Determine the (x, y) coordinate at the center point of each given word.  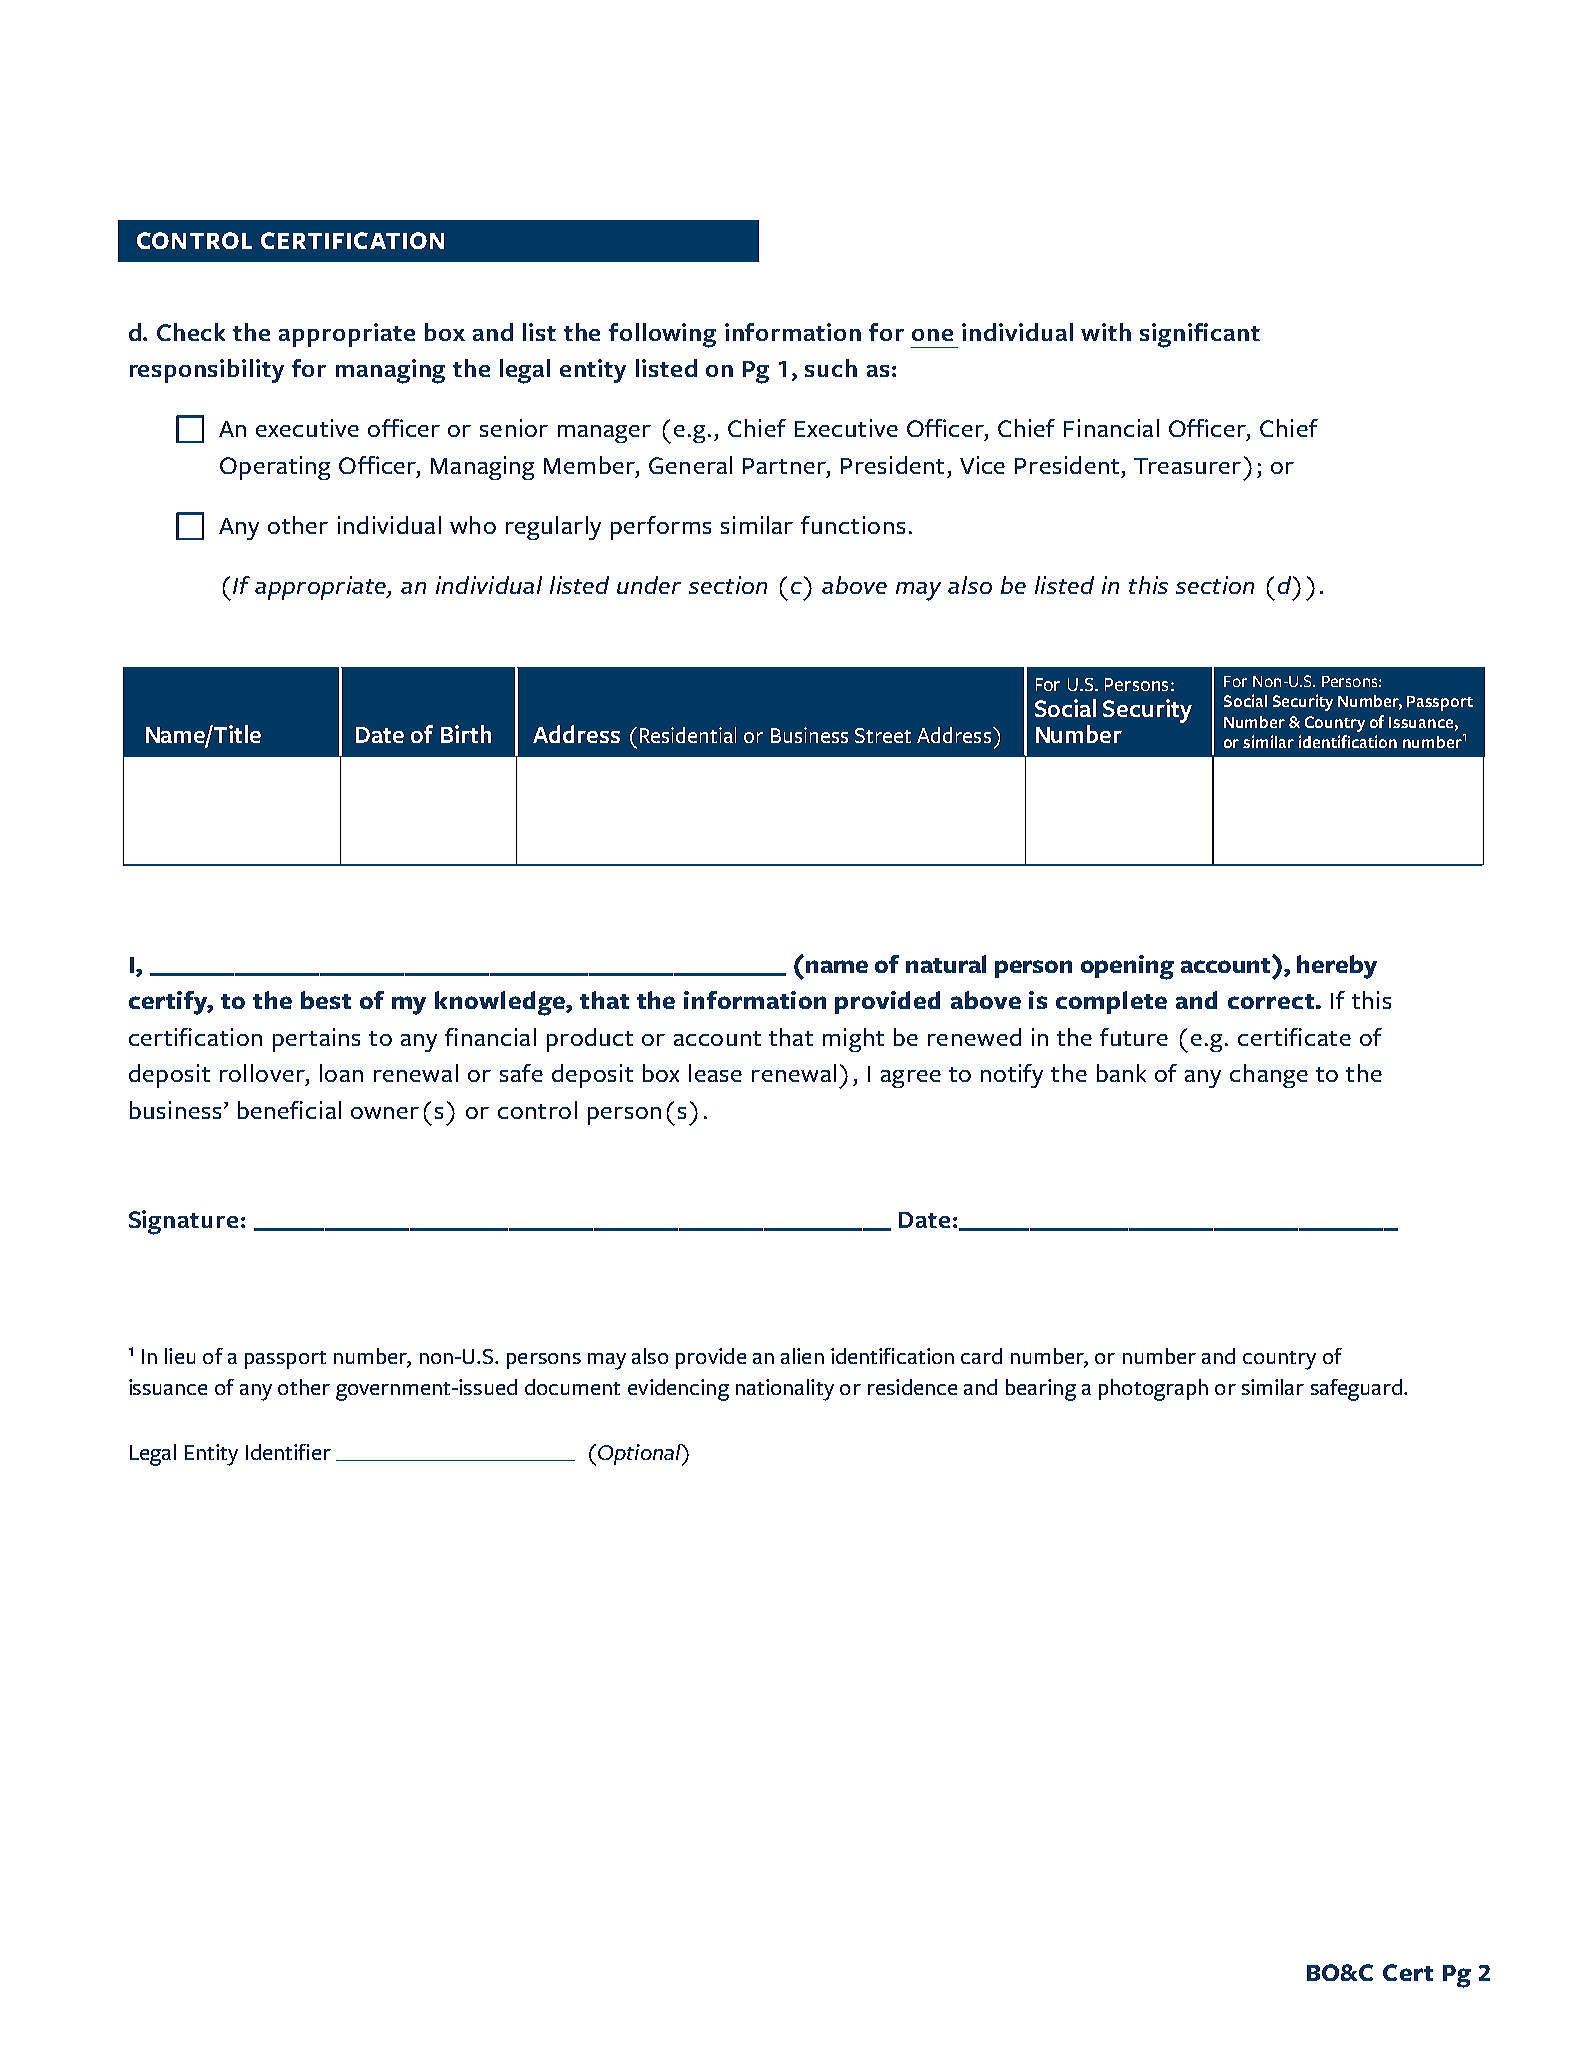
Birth (466, 734)
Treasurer (1187, 466)
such (831, 368)
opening (1127, 967)
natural (946, 964)
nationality (785, 1390)
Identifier (288, 1452)
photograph (1153, 1390)
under (649, 585)
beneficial (289, 1110)
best (326, 1000)
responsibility (207, 371)
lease (715, 1073)
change (1269, 1076)
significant (1200, 335)
